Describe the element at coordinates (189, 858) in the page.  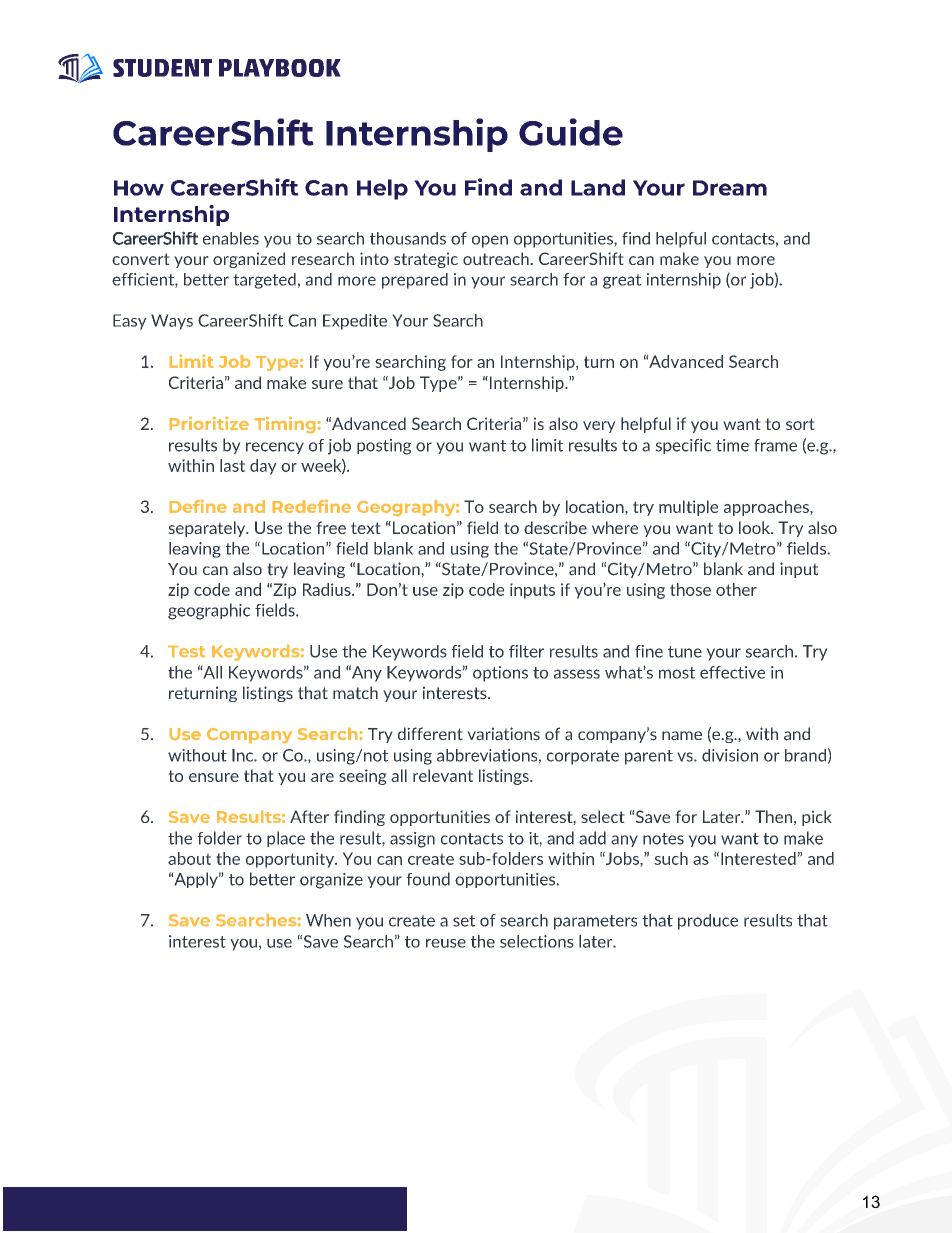
I see `about` at that location.
